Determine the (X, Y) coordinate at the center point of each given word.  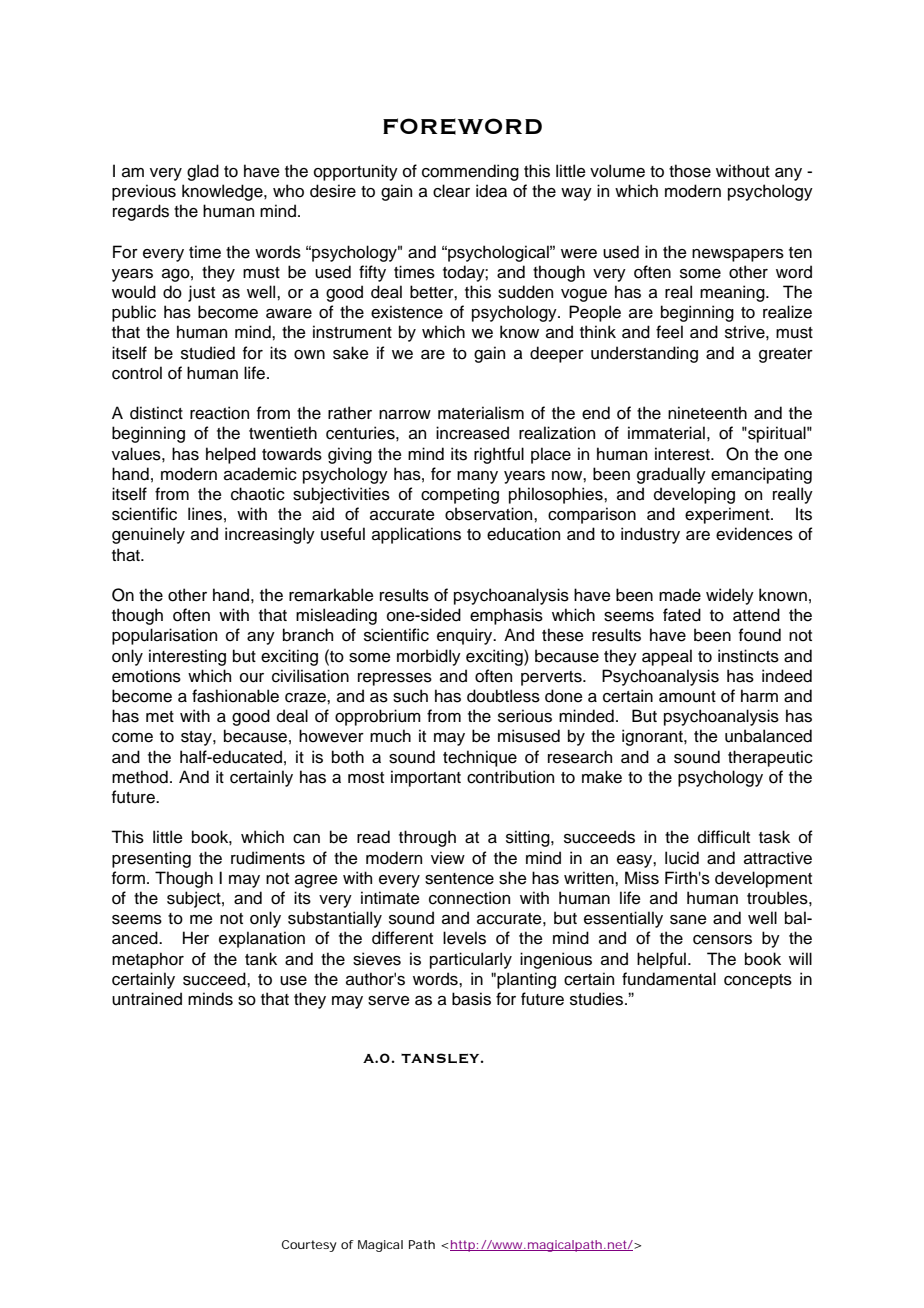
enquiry (466, 636)
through (427, 838)
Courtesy (309, 1246)
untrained (147, 999)
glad (203, 172)
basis (471, 999)
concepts (758, 981)
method (140, 777)
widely (730, 596)
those (690, 171)
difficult (724, 837)
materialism (481, 413)
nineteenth (707, 413)
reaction (219, 413)
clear (451, 191)
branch (308, 635)
